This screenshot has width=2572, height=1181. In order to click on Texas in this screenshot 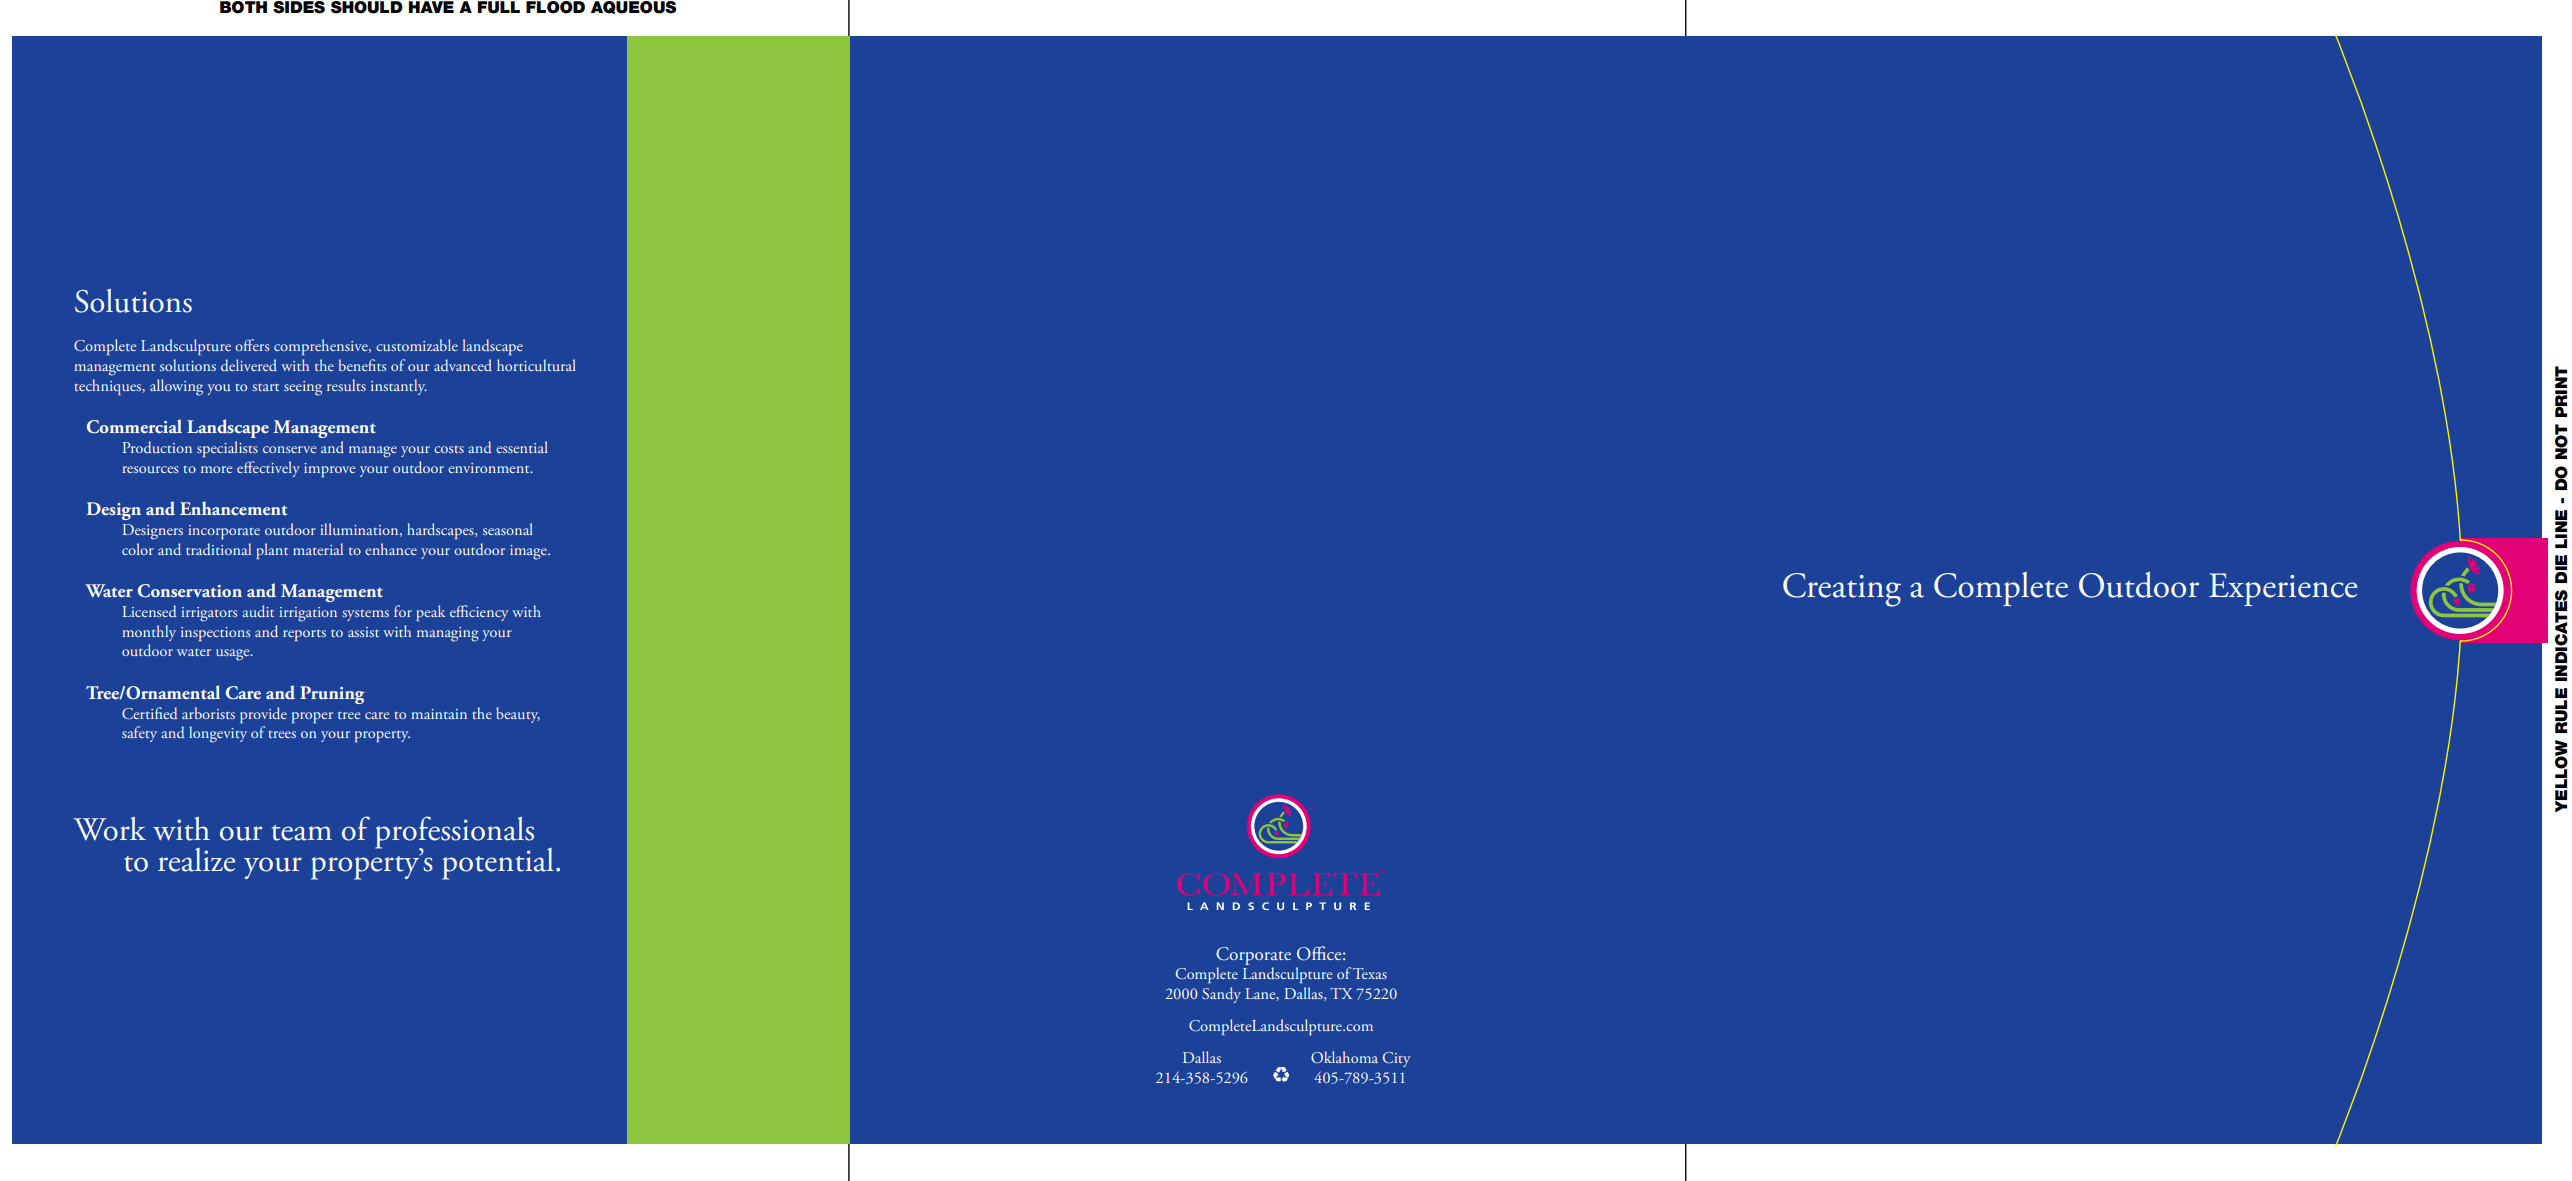, I will do `click(1370, 973)`.
